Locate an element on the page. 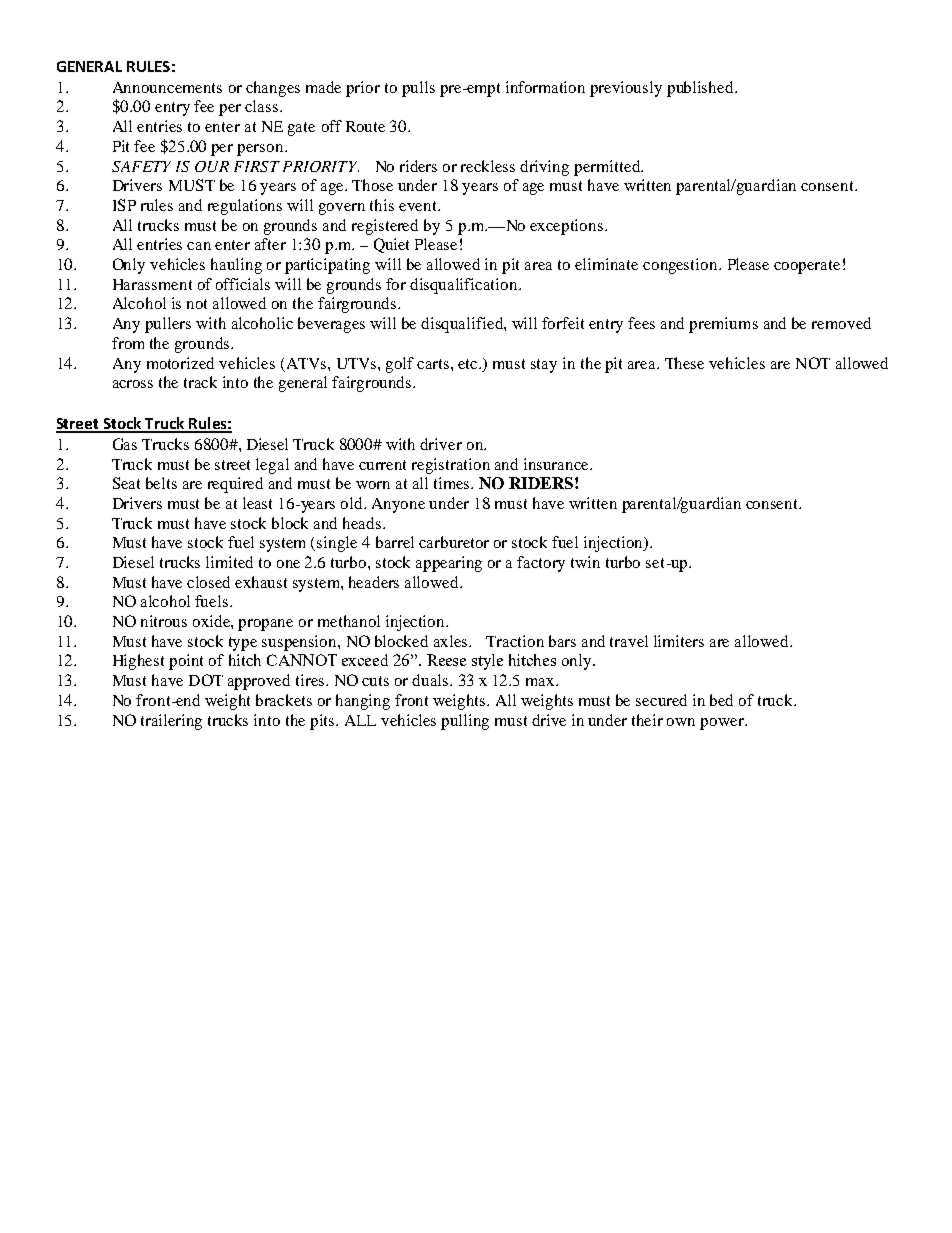 This document has width=952, height=1233. DOT is located at coordinates (206, 680).
